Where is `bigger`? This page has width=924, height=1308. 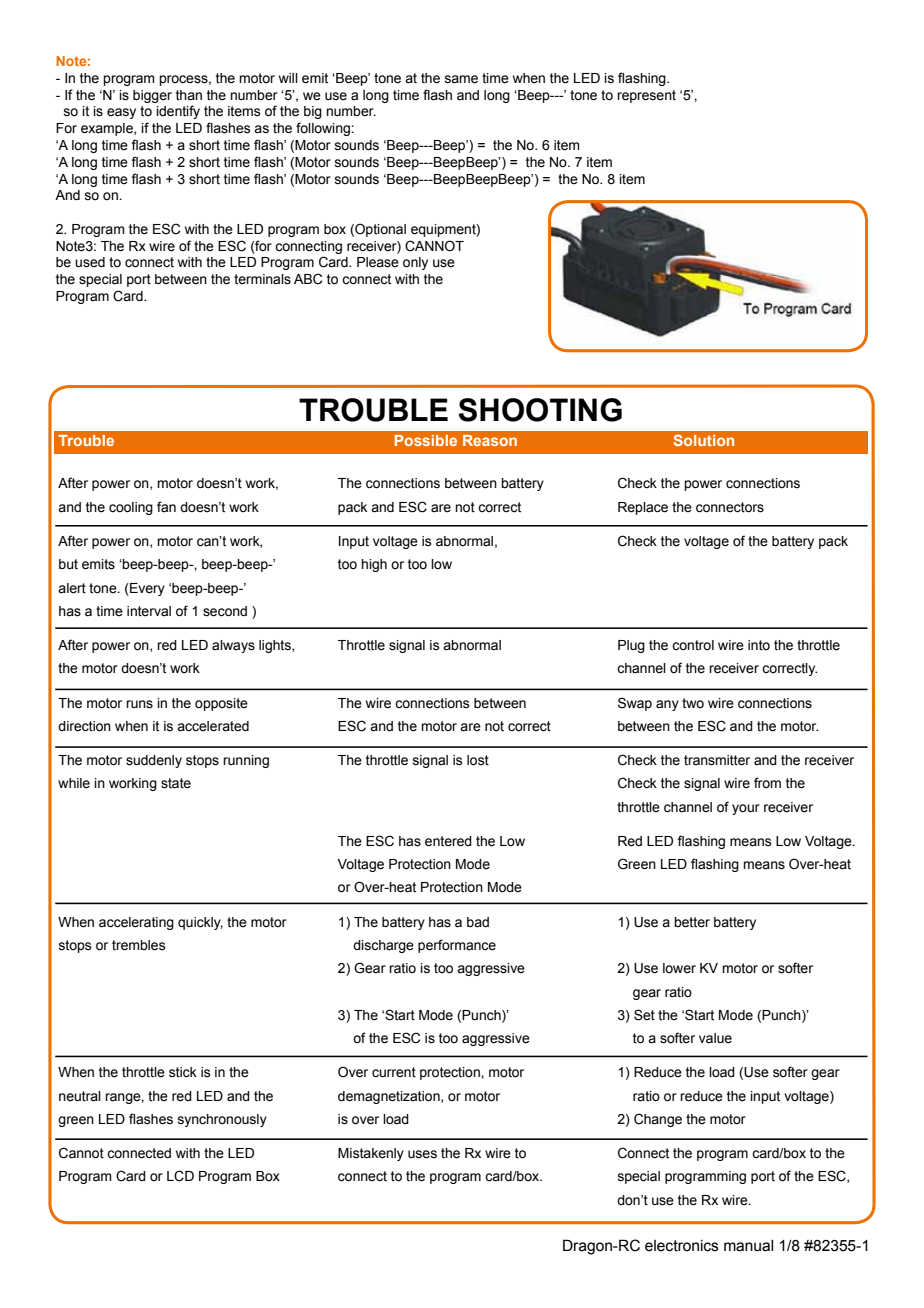
bigger is located at coordinates (152, 96).
